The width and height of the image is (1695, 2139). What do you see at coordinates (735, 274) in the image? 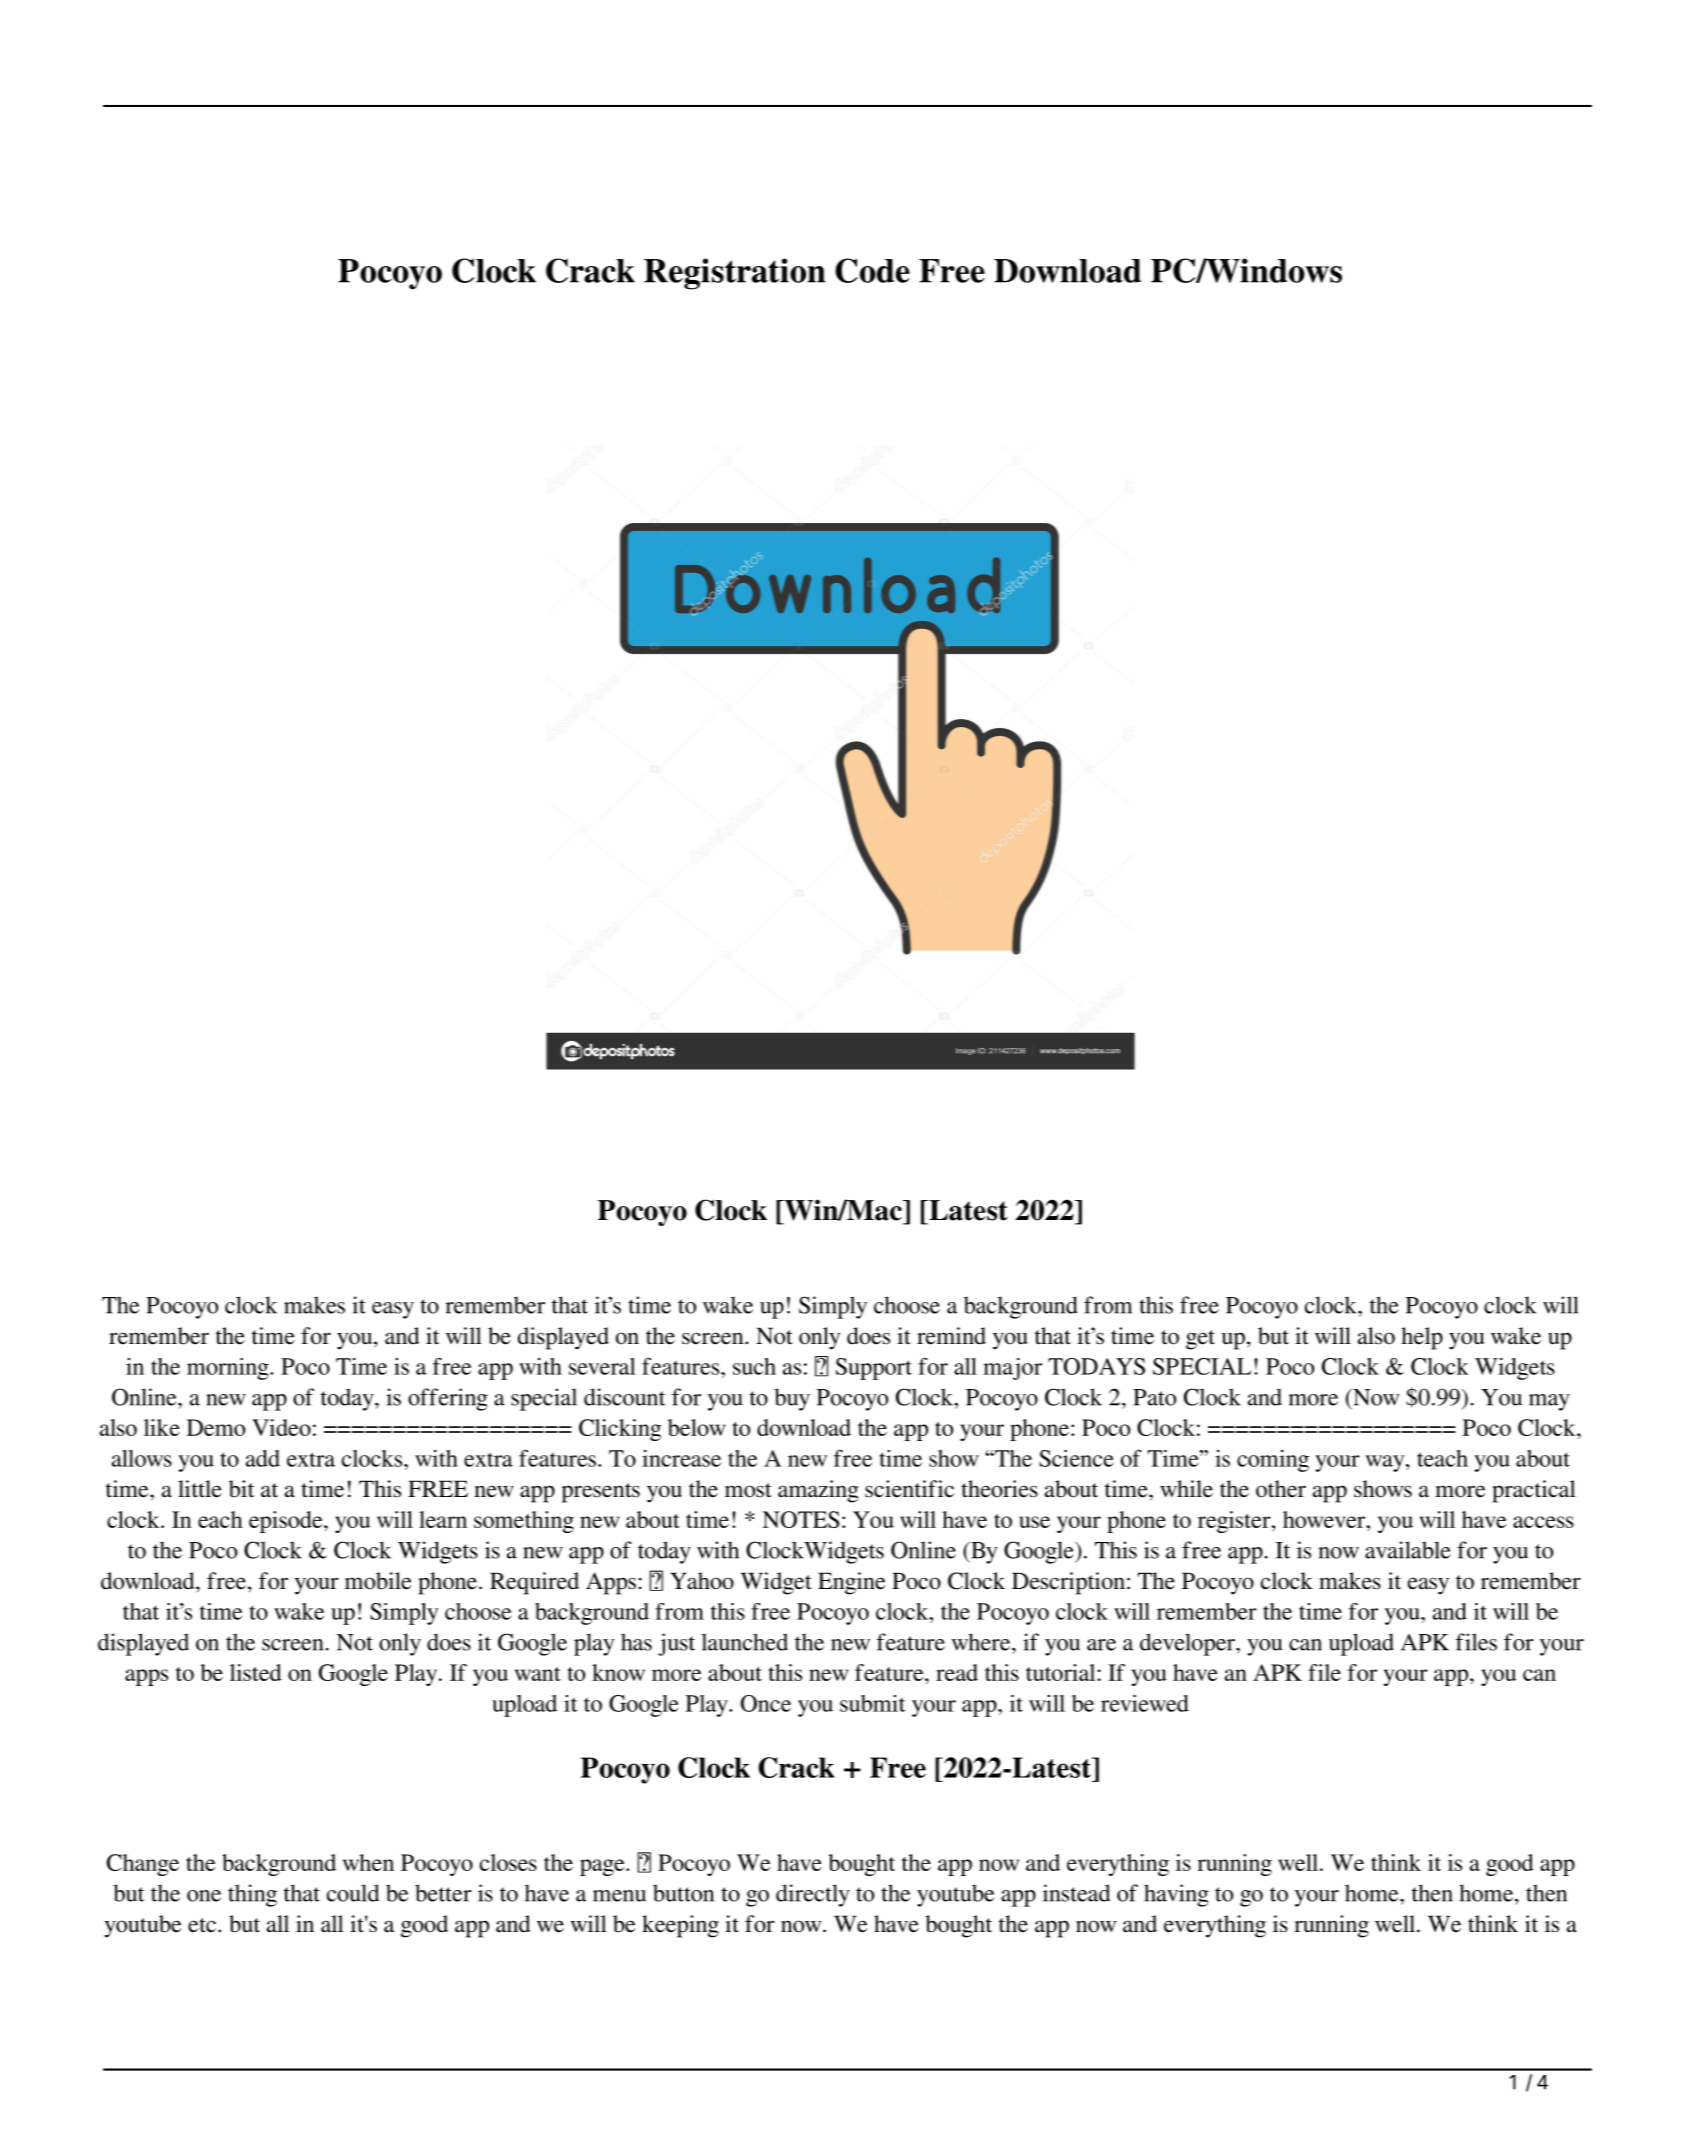
I see `Registration` at bounding box center [735, 274].
